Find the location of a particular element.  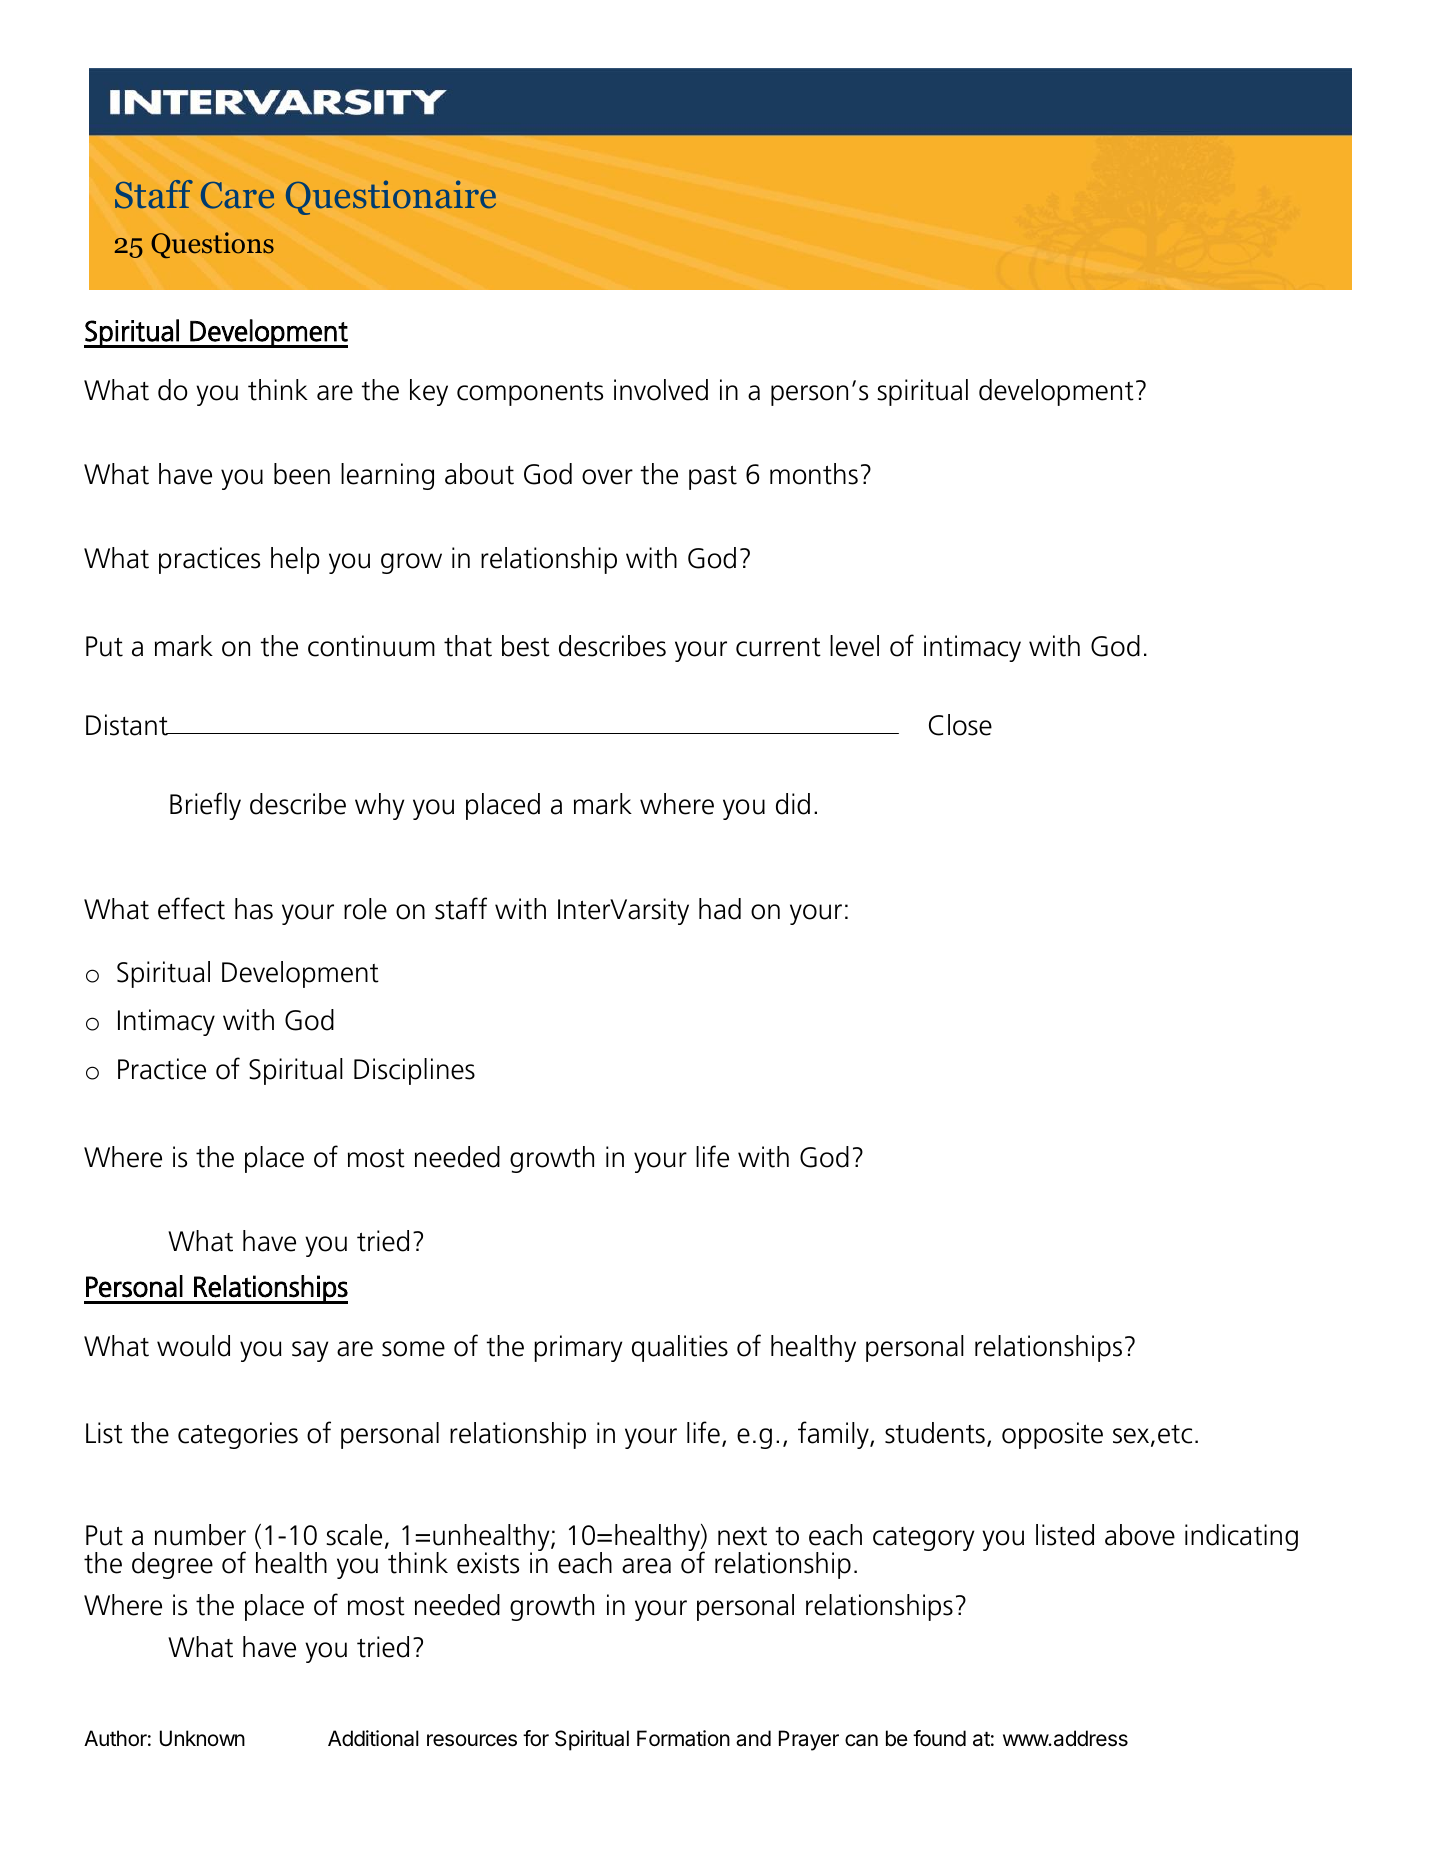

Unknown is located at coordinates (202, 1738).
